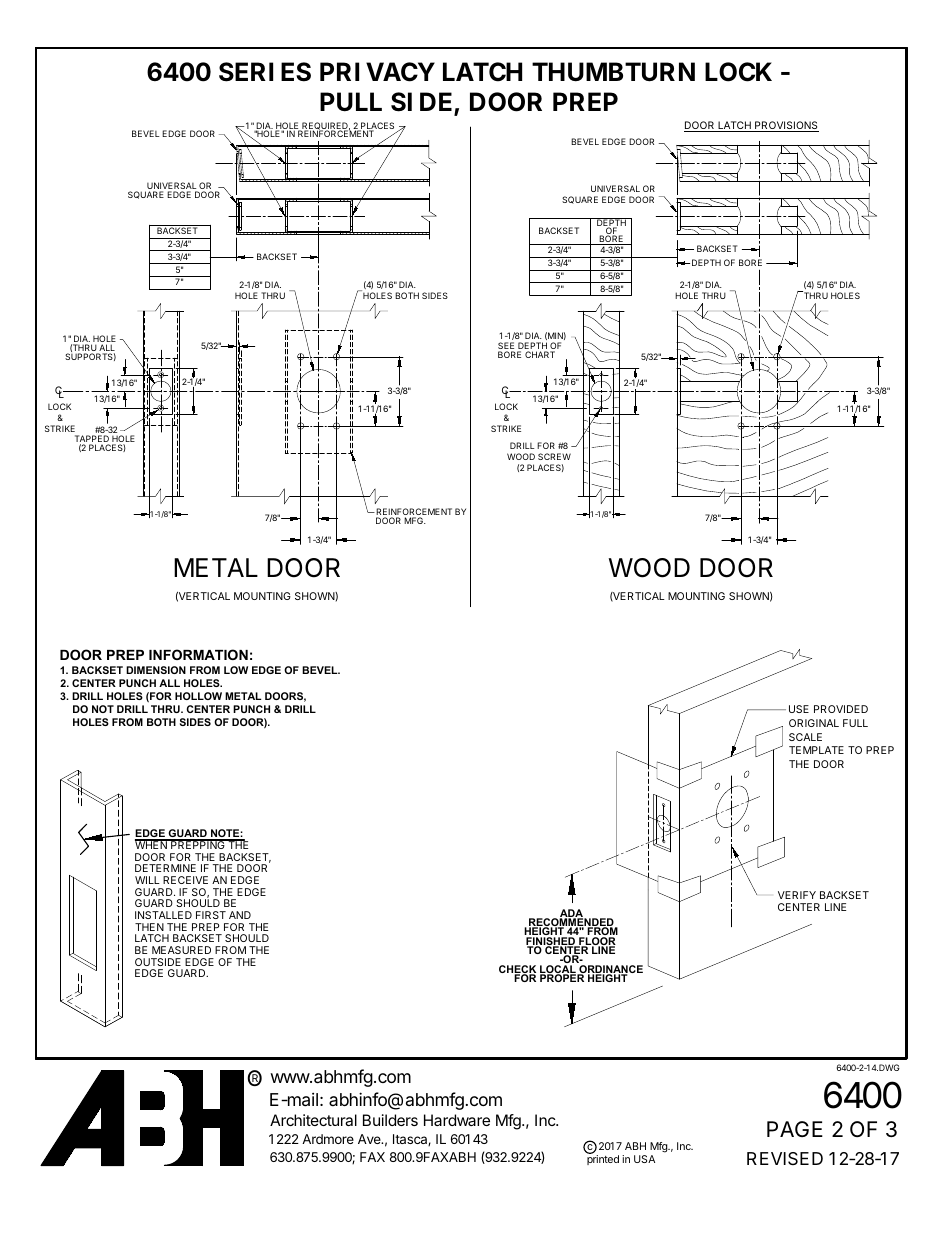  What do you see at coordinates (377, 72) in the screenshot?
I see `PRIVACY` at bounding box center [377, 72].
